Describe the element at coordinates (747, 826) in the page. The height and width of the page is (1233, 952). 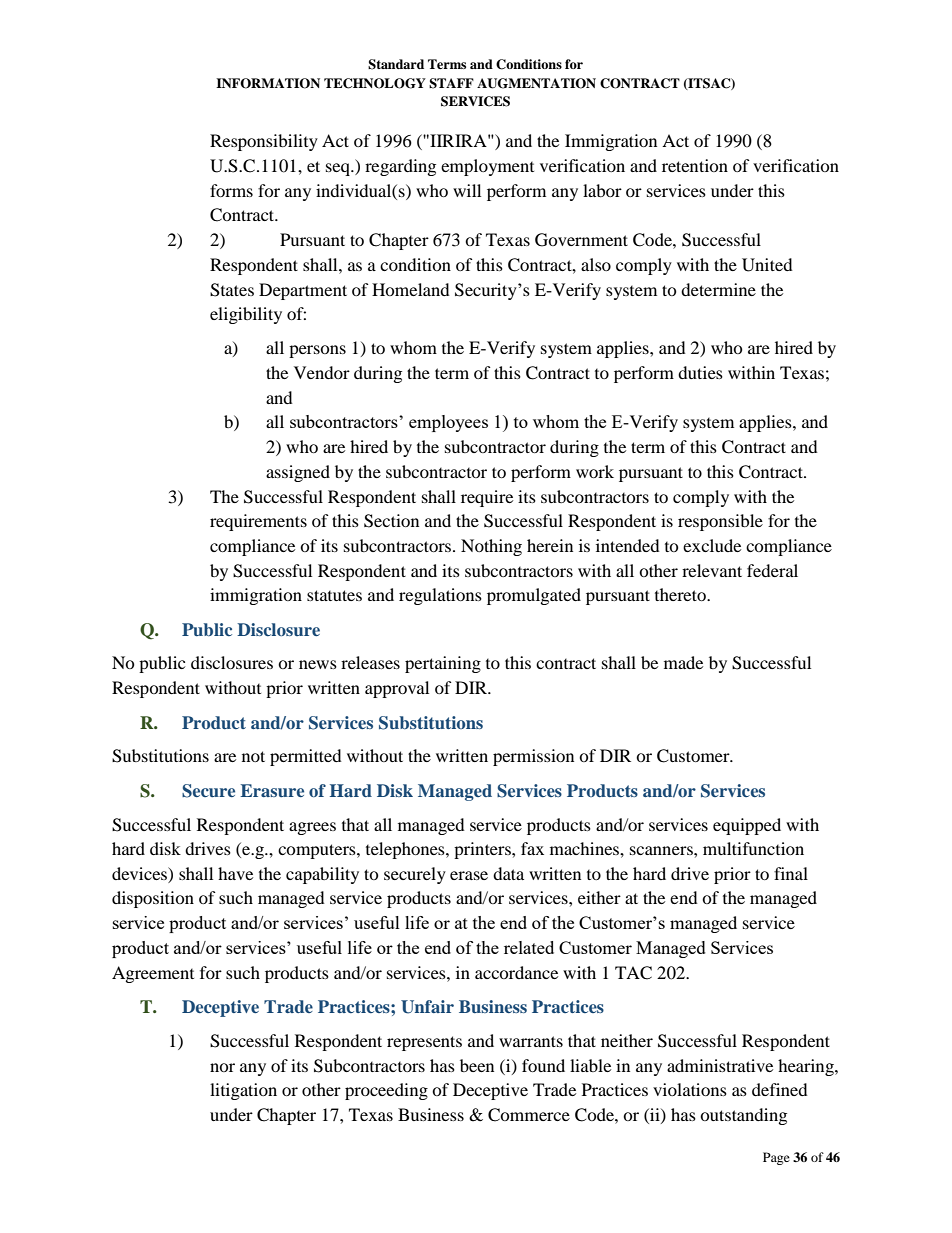
I see `equipped` at that location.
